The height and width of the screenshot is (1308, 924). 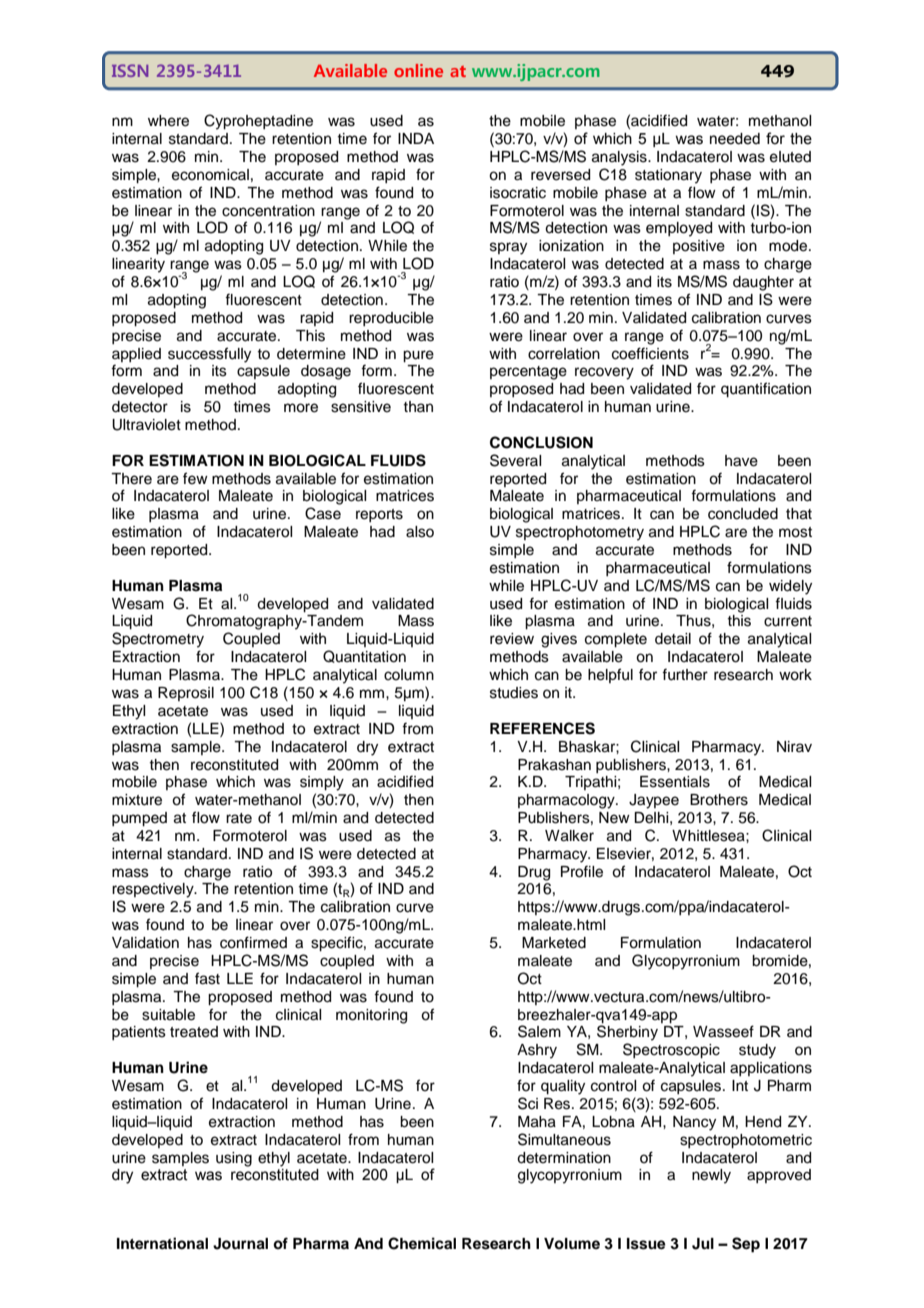 I want to click on Journal, so click(x=240, y=1244).
